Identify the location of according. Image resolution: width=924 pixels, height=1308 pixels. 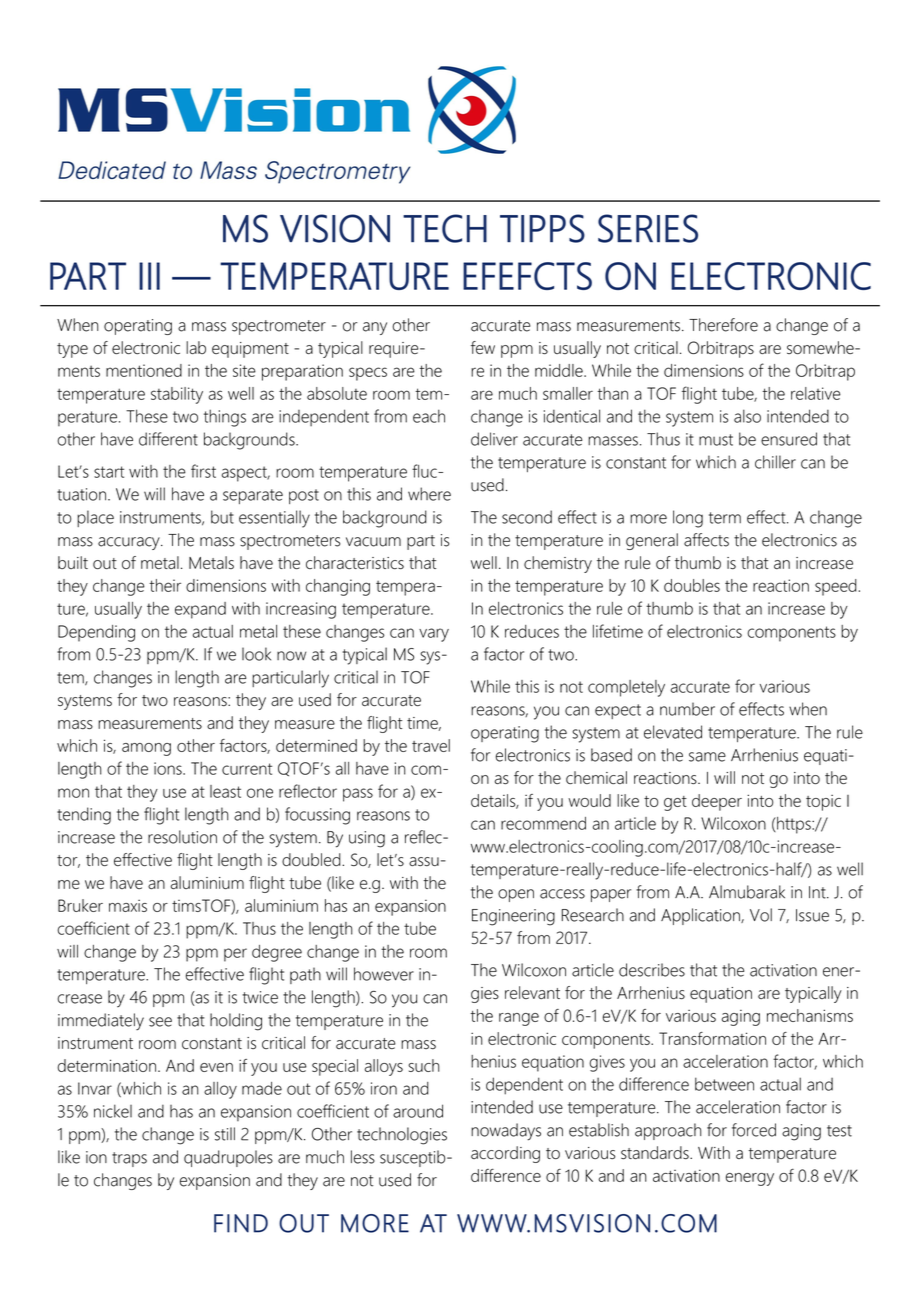
(505, 1154).
